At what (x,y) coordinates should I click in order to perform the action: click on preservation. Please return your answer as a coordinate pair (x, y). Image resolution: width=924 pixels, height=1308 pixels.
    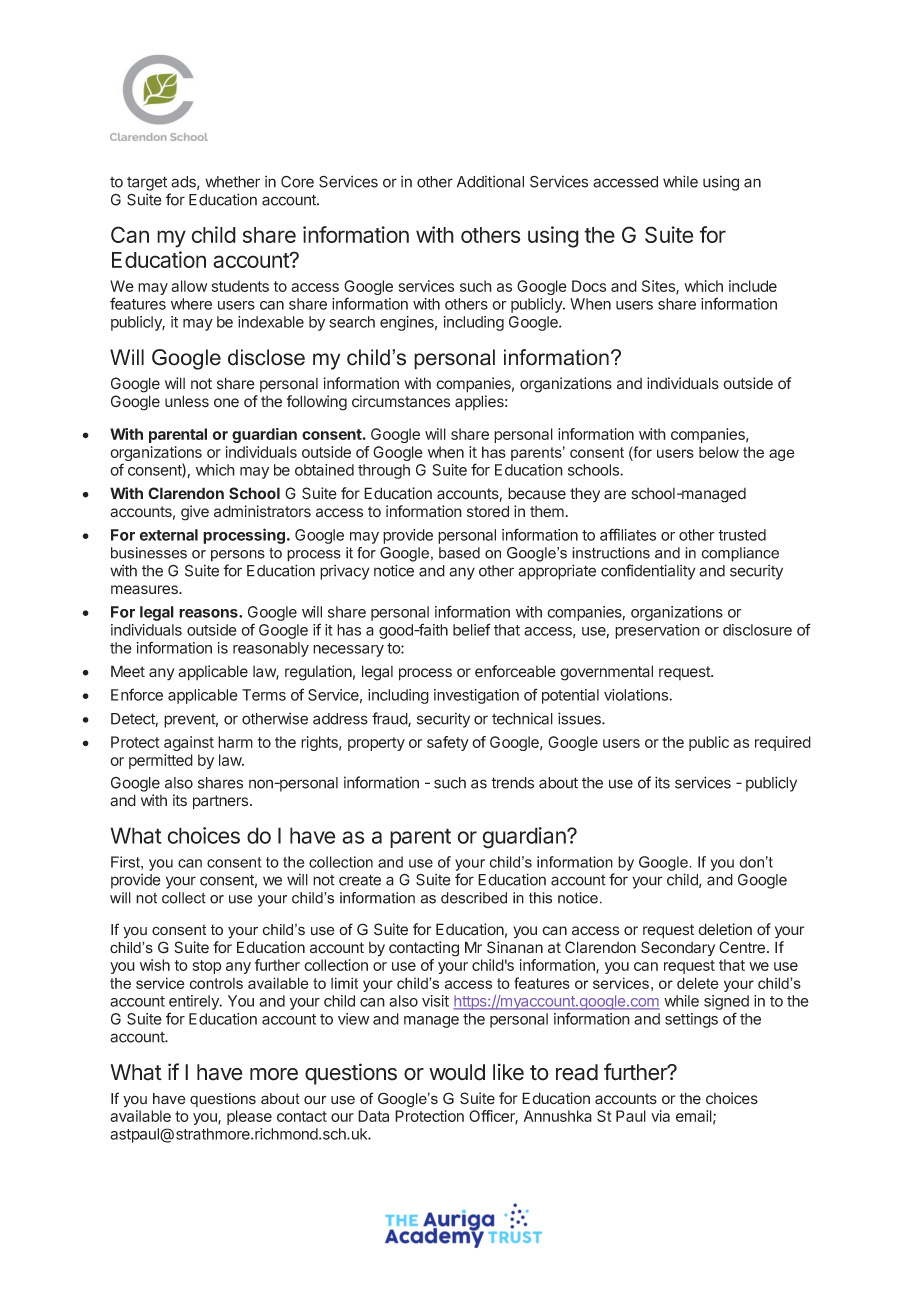
    Looking at the image, I should click on (657, 631).
